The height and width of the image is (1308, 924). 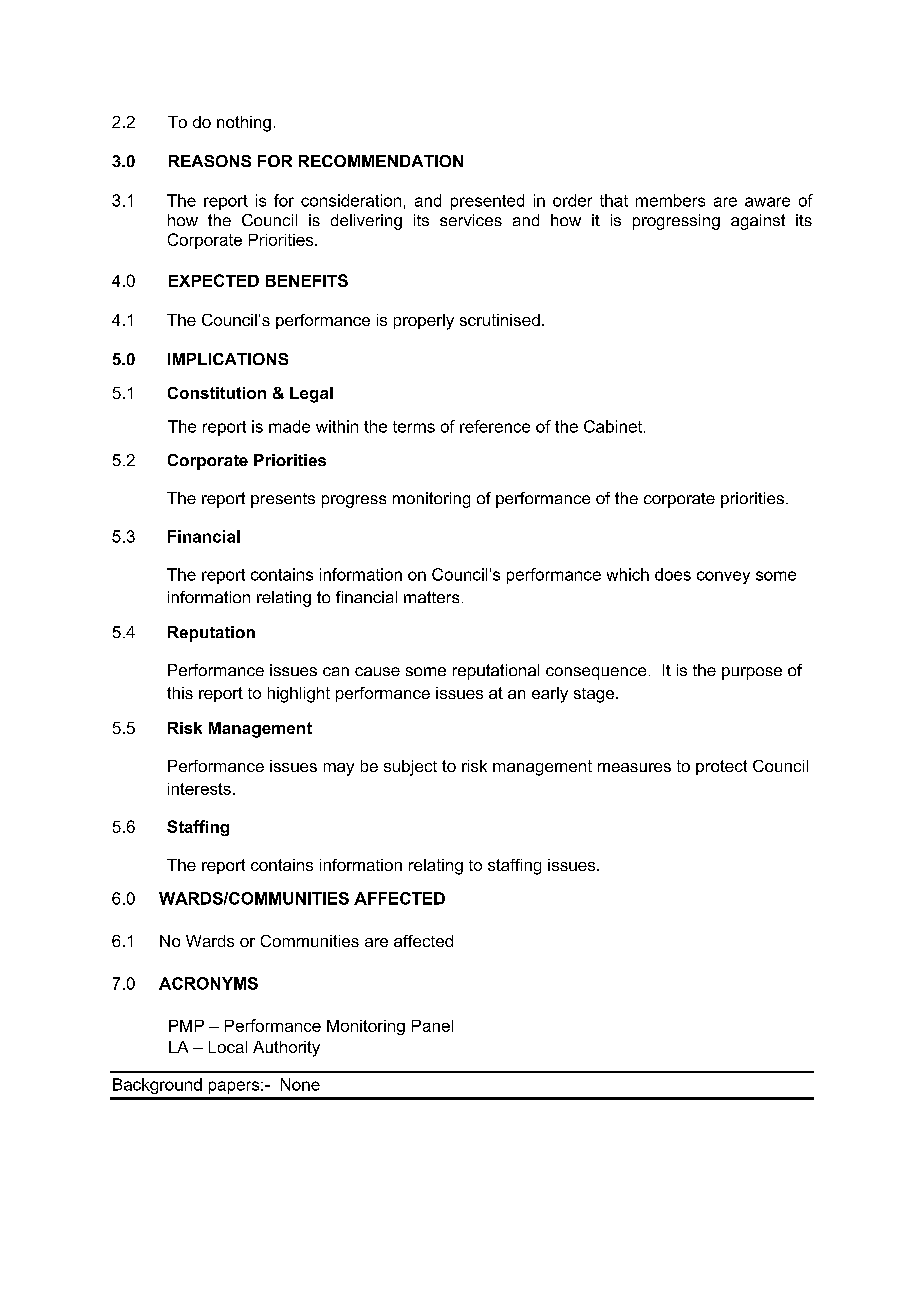 I want to click on Panel, so click(x=432, y=1026).
